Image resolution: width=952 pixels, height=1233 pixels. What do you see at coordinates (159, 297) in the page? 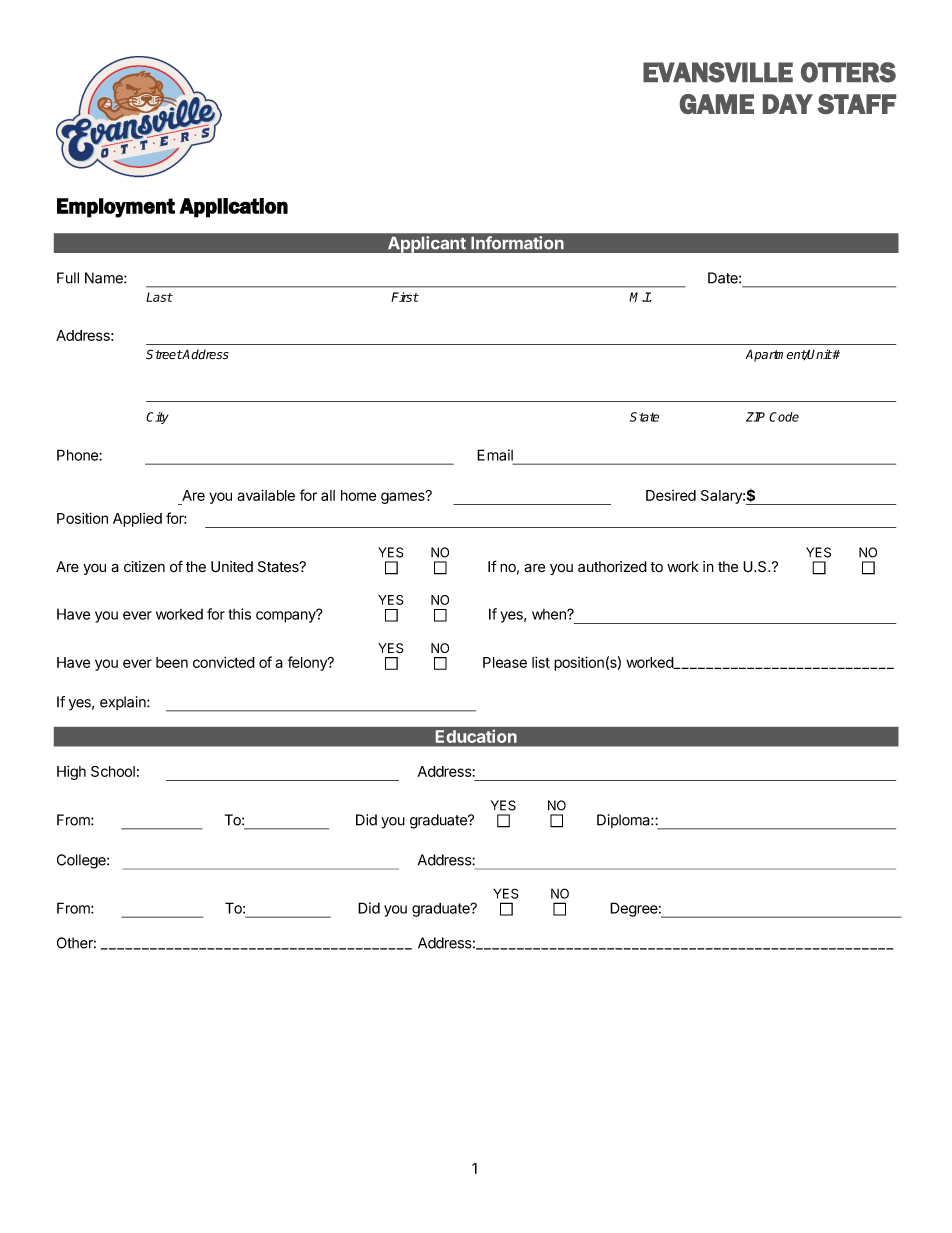
I see `Last` at bounding box center [159, 297].
